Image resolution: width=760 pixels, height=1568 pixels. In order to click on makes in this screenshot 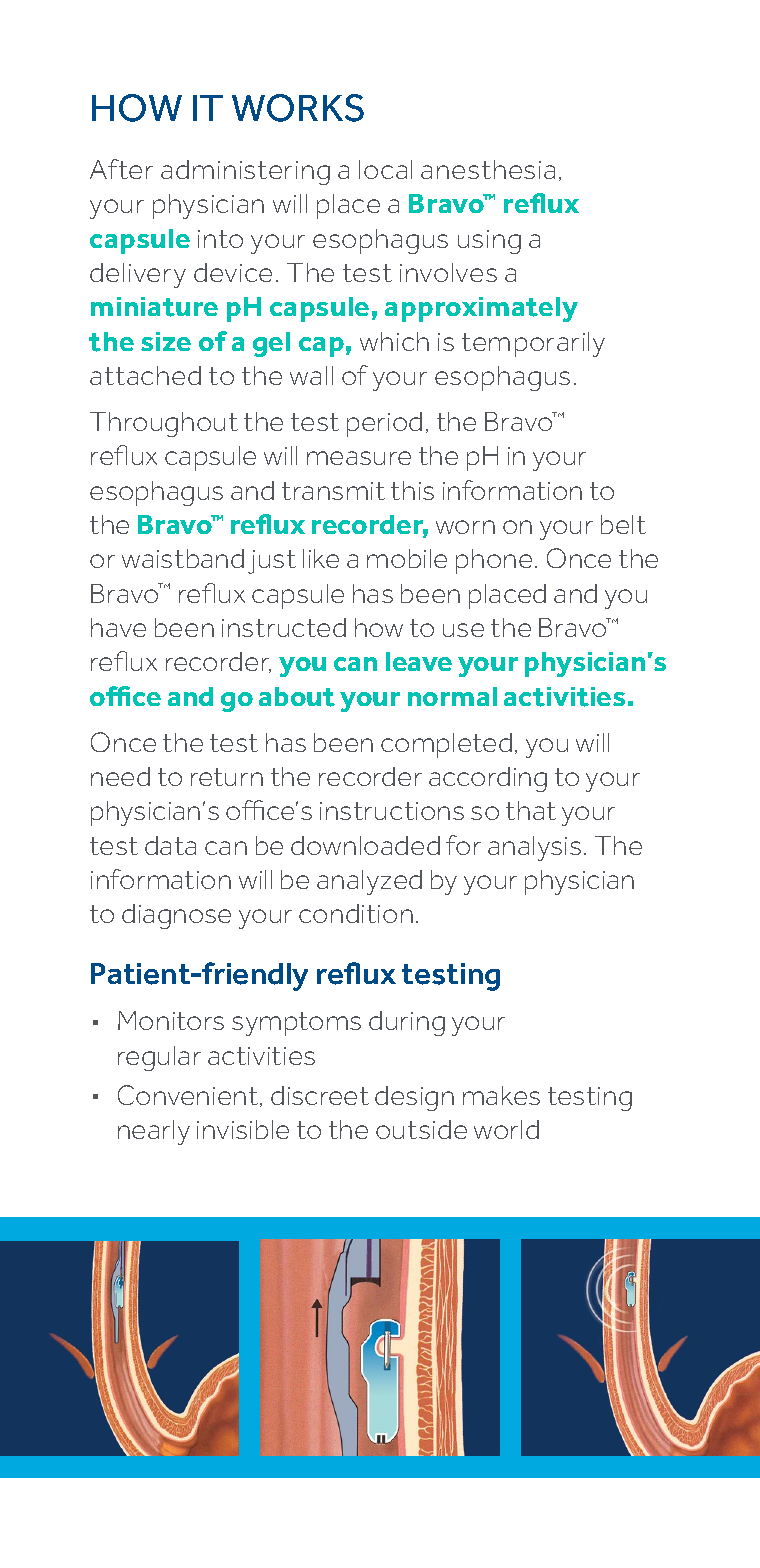, I will do `click(501, 1095)`.
